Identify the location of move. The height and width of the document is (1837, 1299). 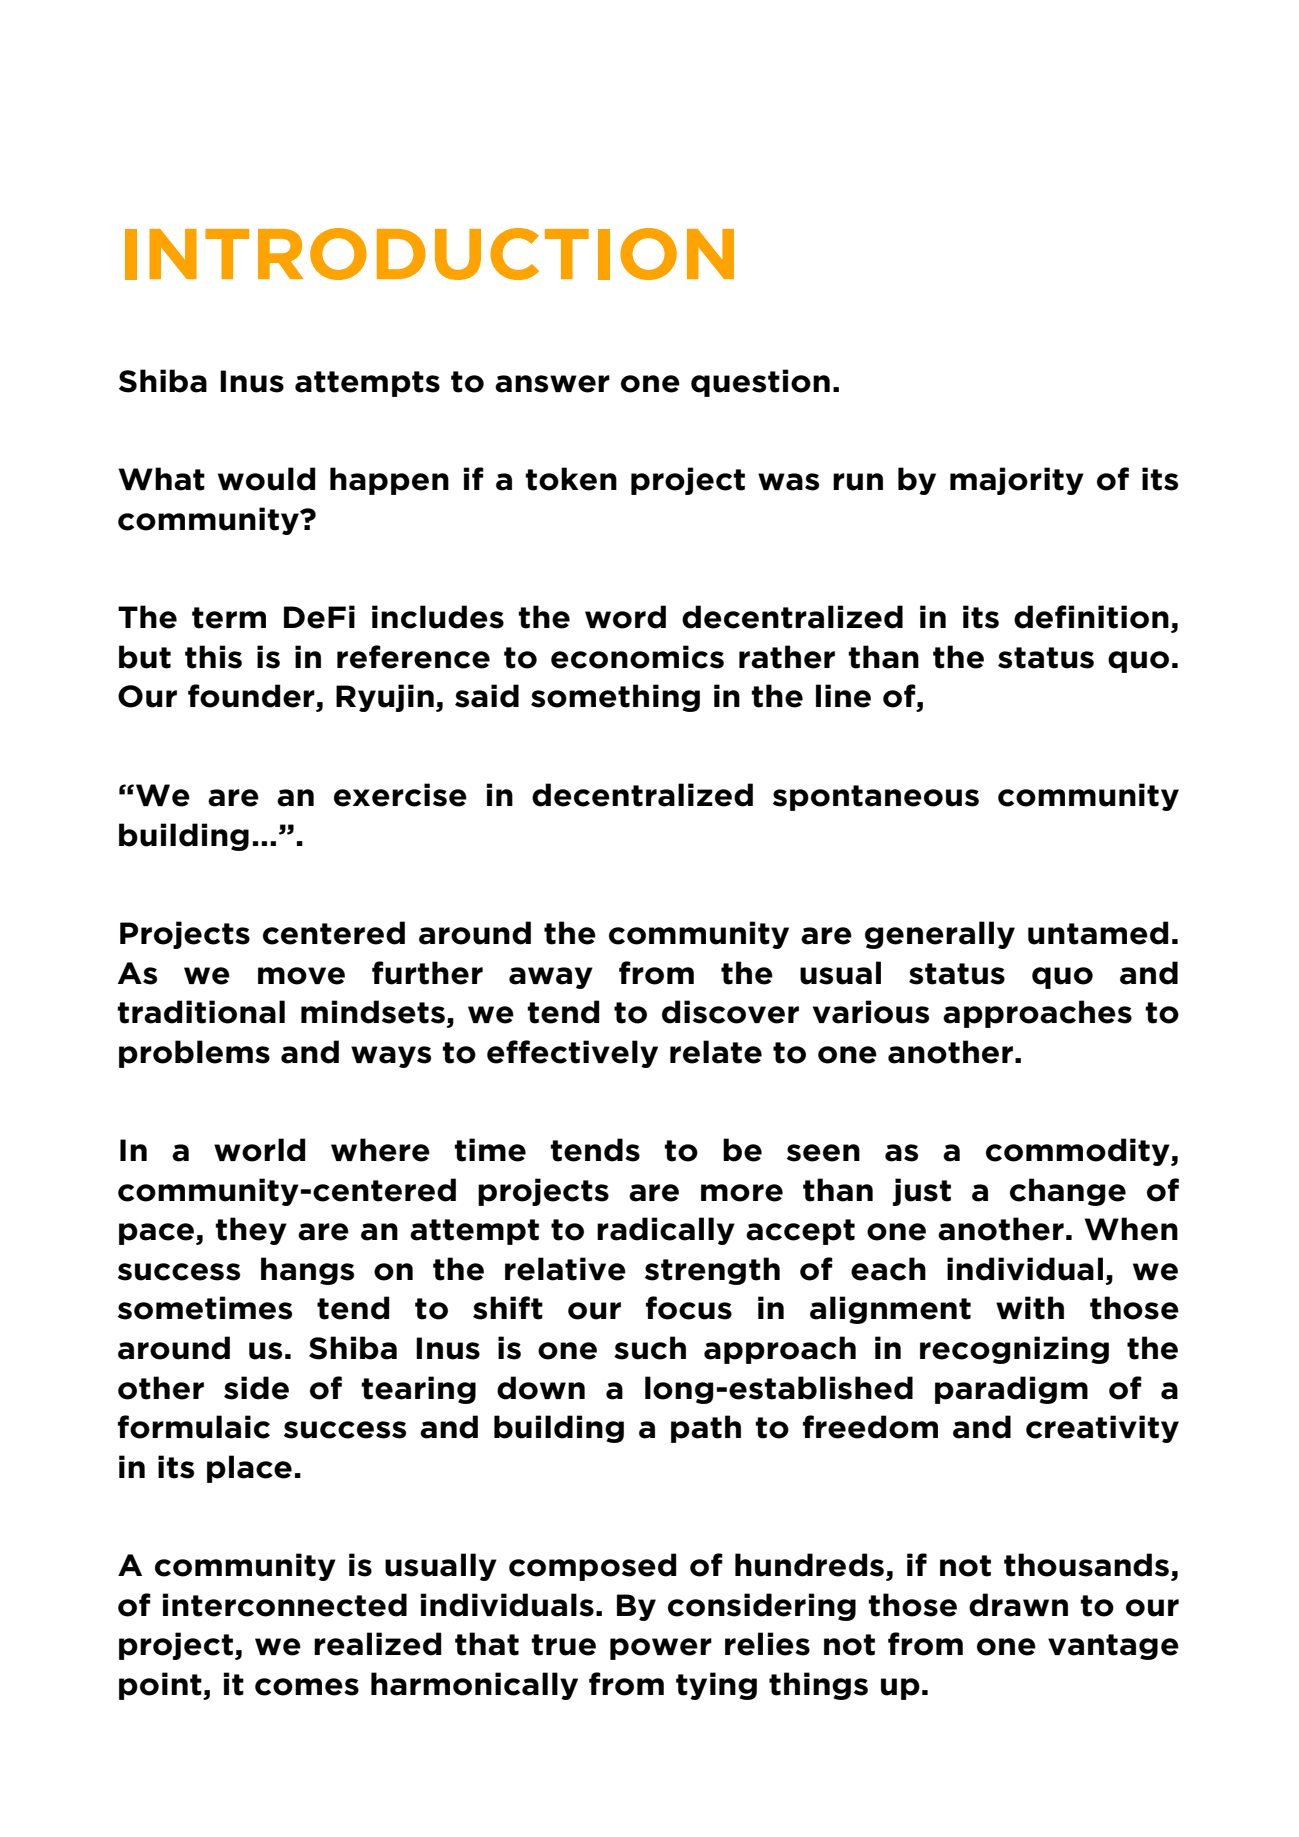
(301, 976).
